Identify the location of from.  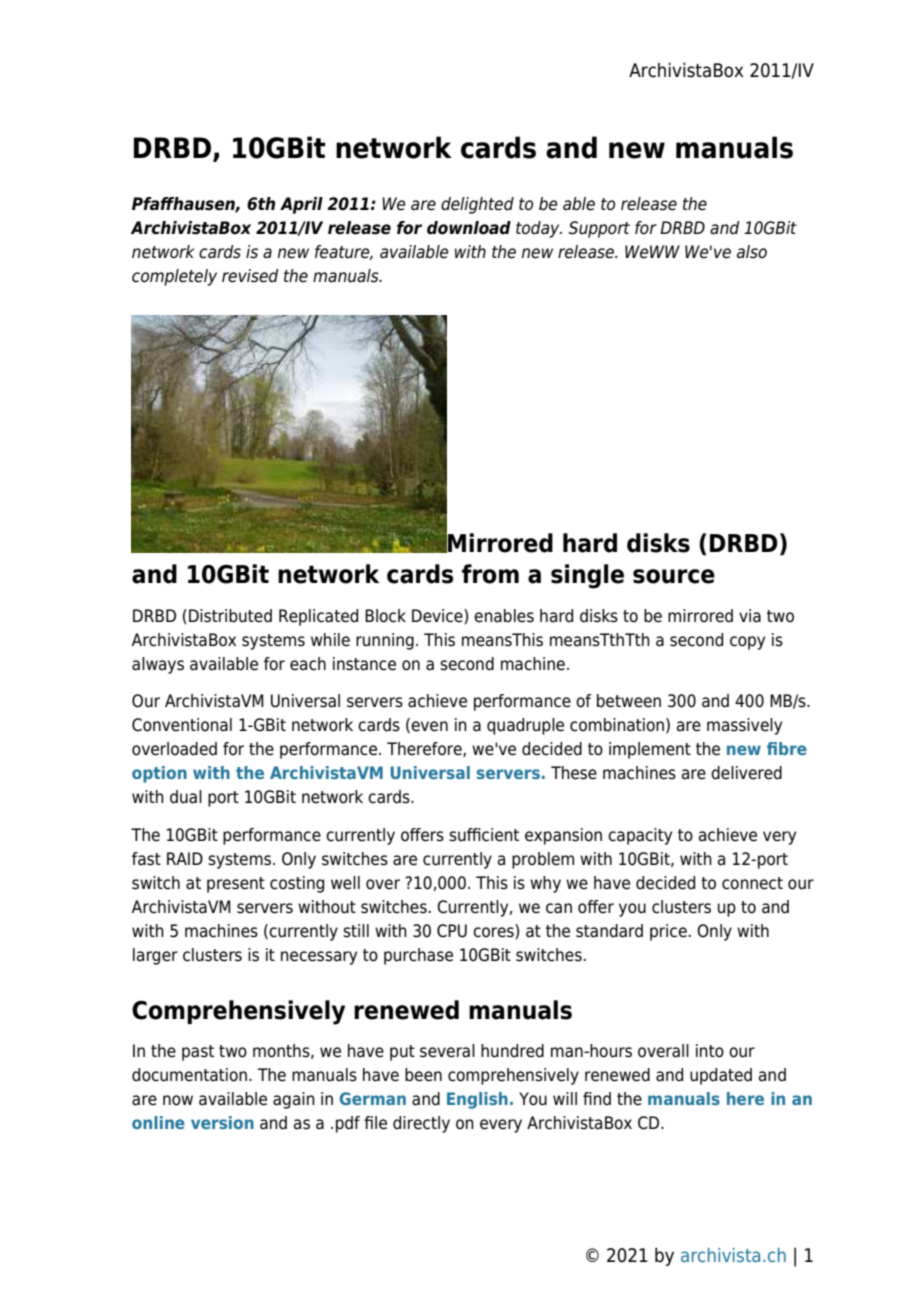
(490, 574).
